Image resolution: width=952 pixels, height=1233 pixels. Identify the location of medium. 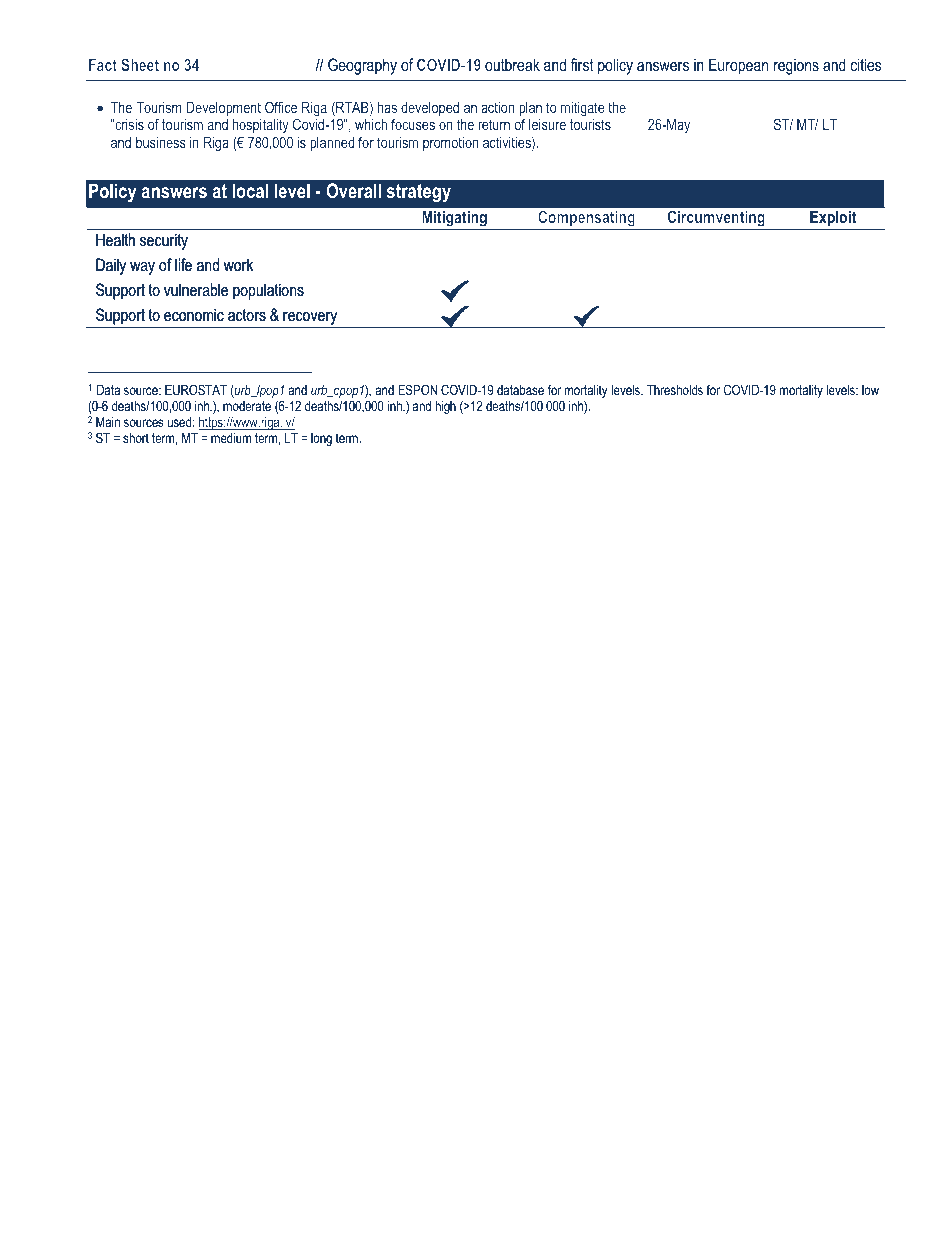
(231, 438).
